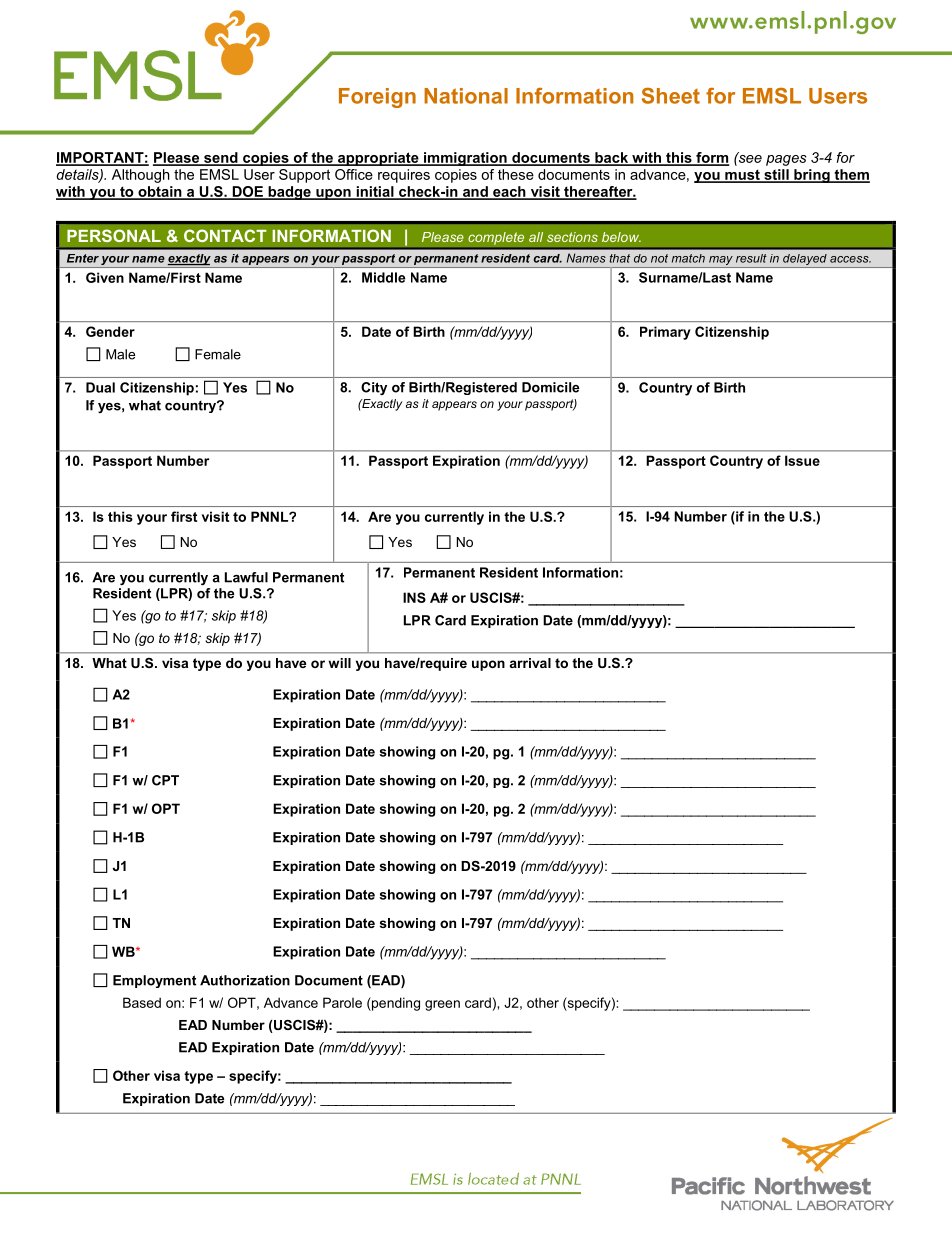  Describe the element at coordinates (154, 981) in the screenshot. I see `Employment` at that location.
